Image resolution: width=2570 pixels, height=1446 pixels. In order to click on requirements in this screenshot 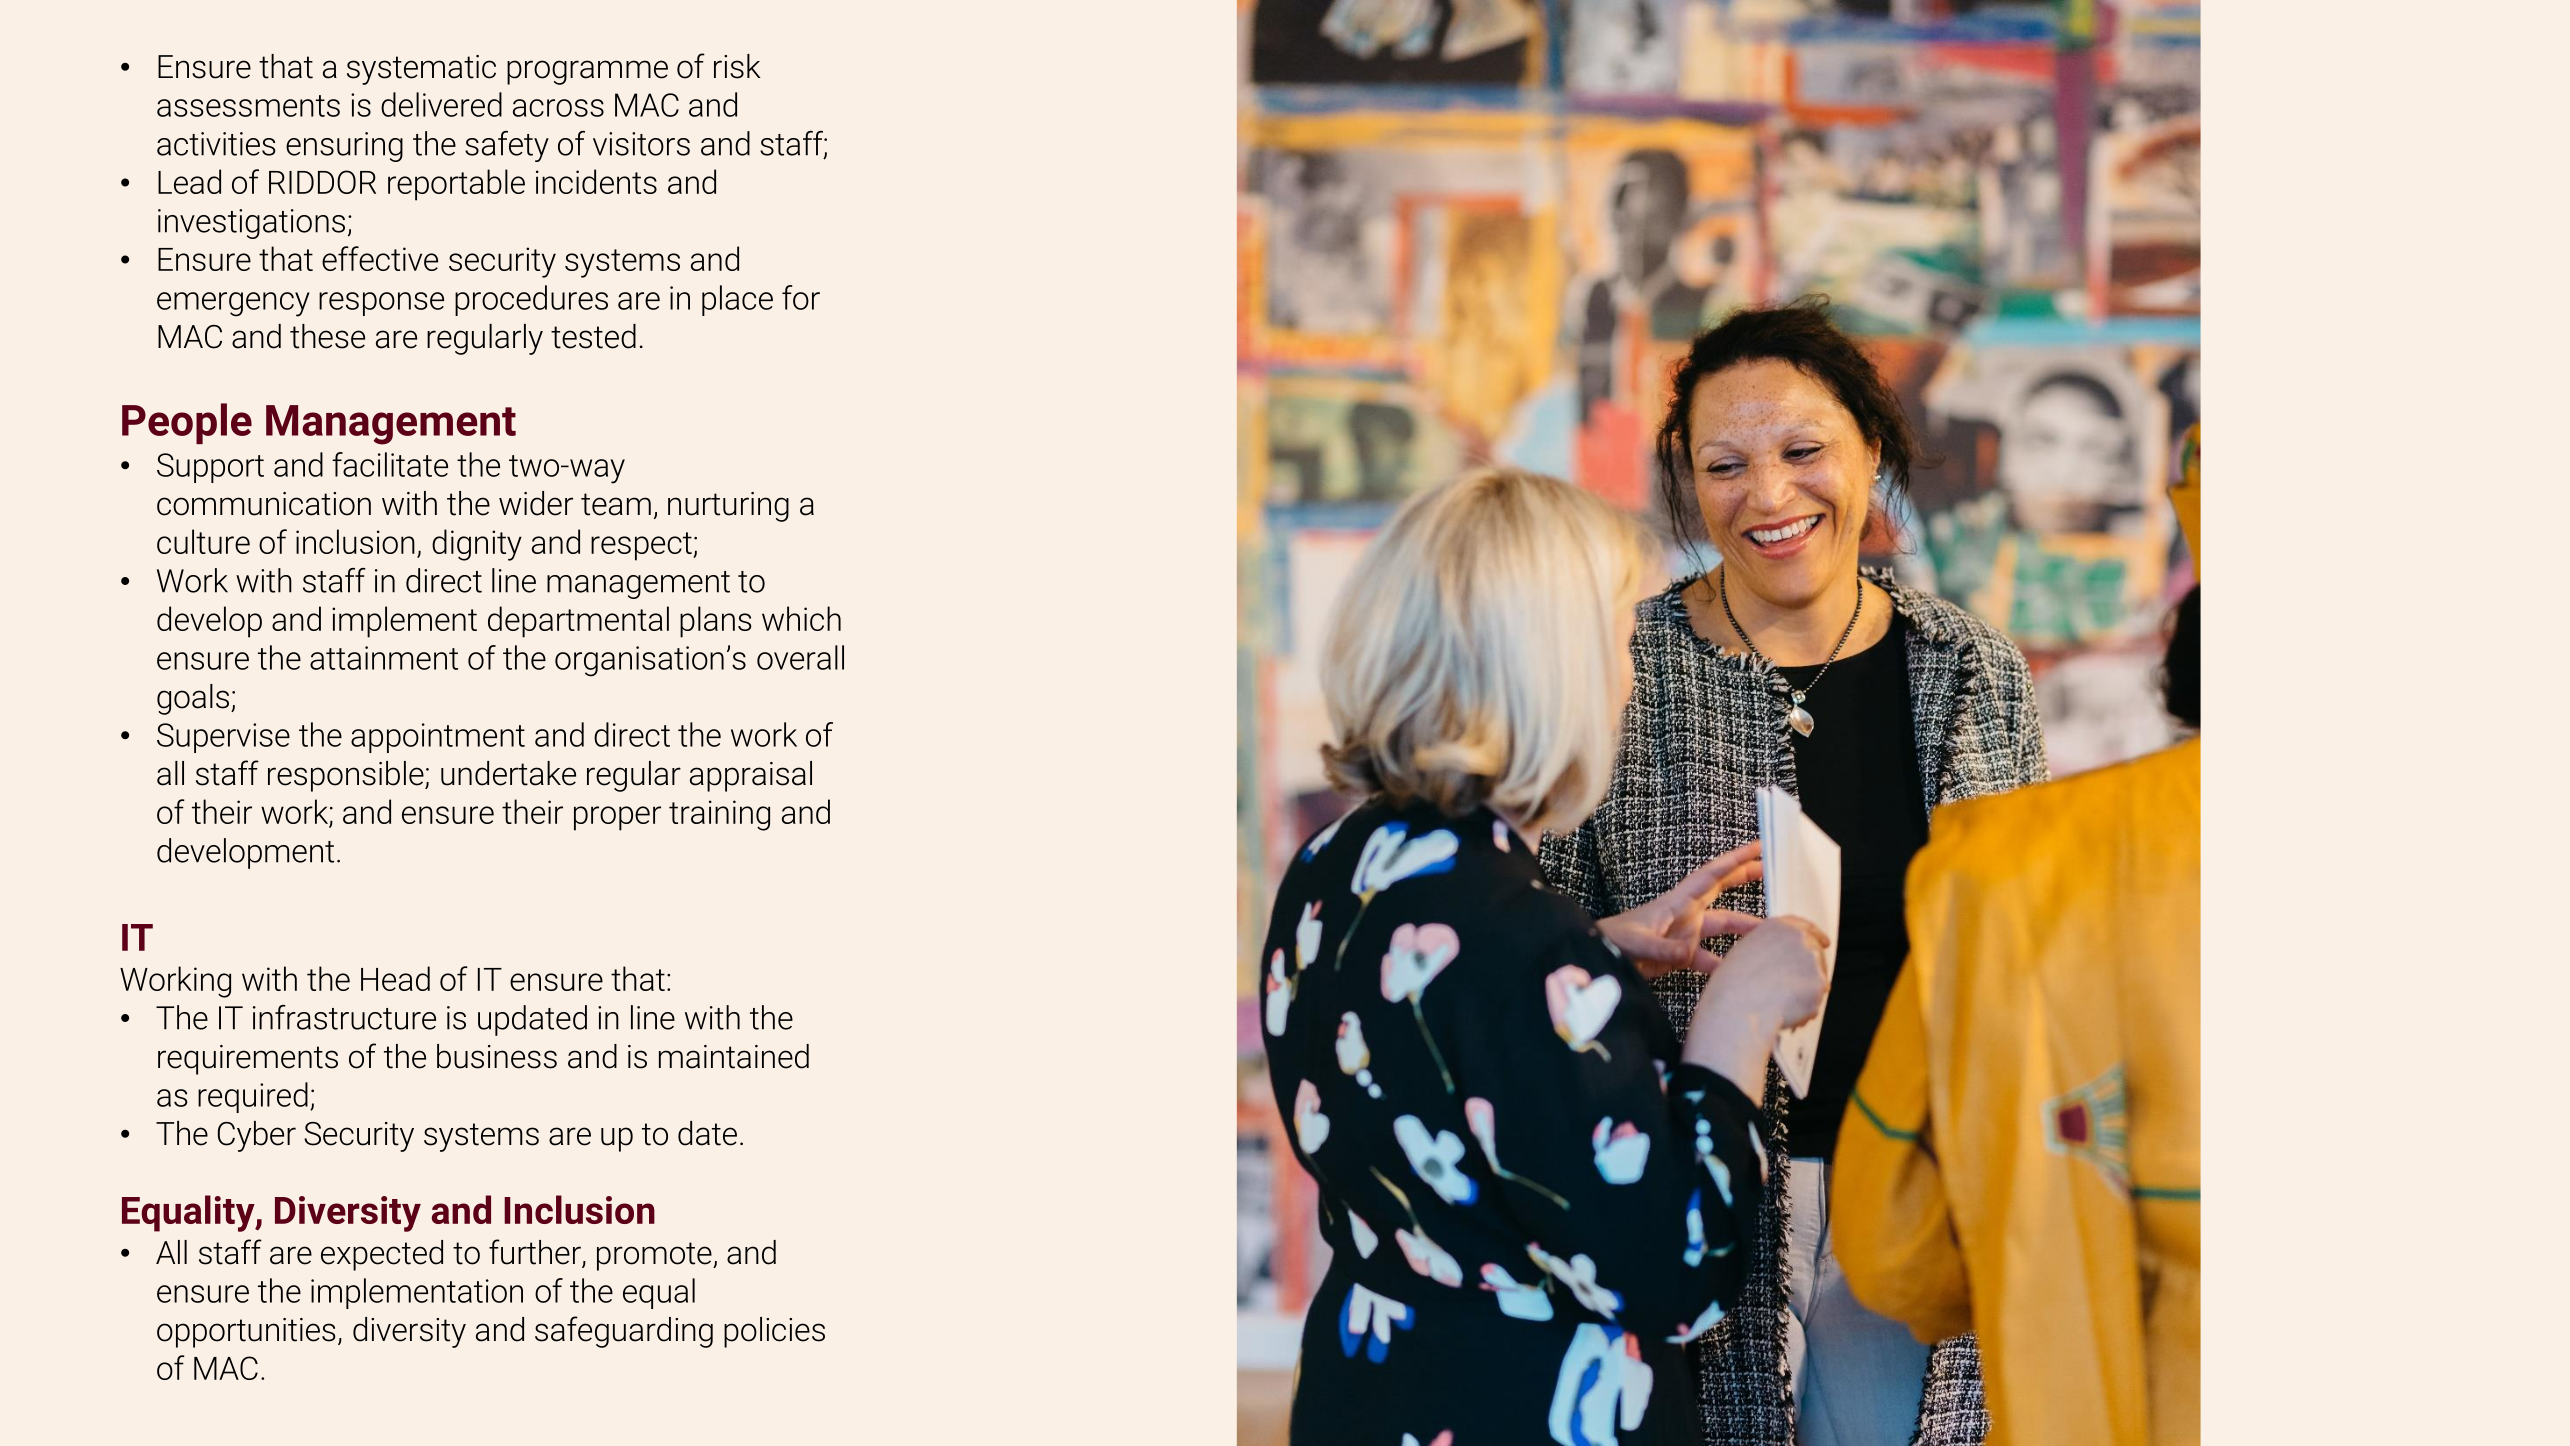, I will do `click(248, 1060)`.
